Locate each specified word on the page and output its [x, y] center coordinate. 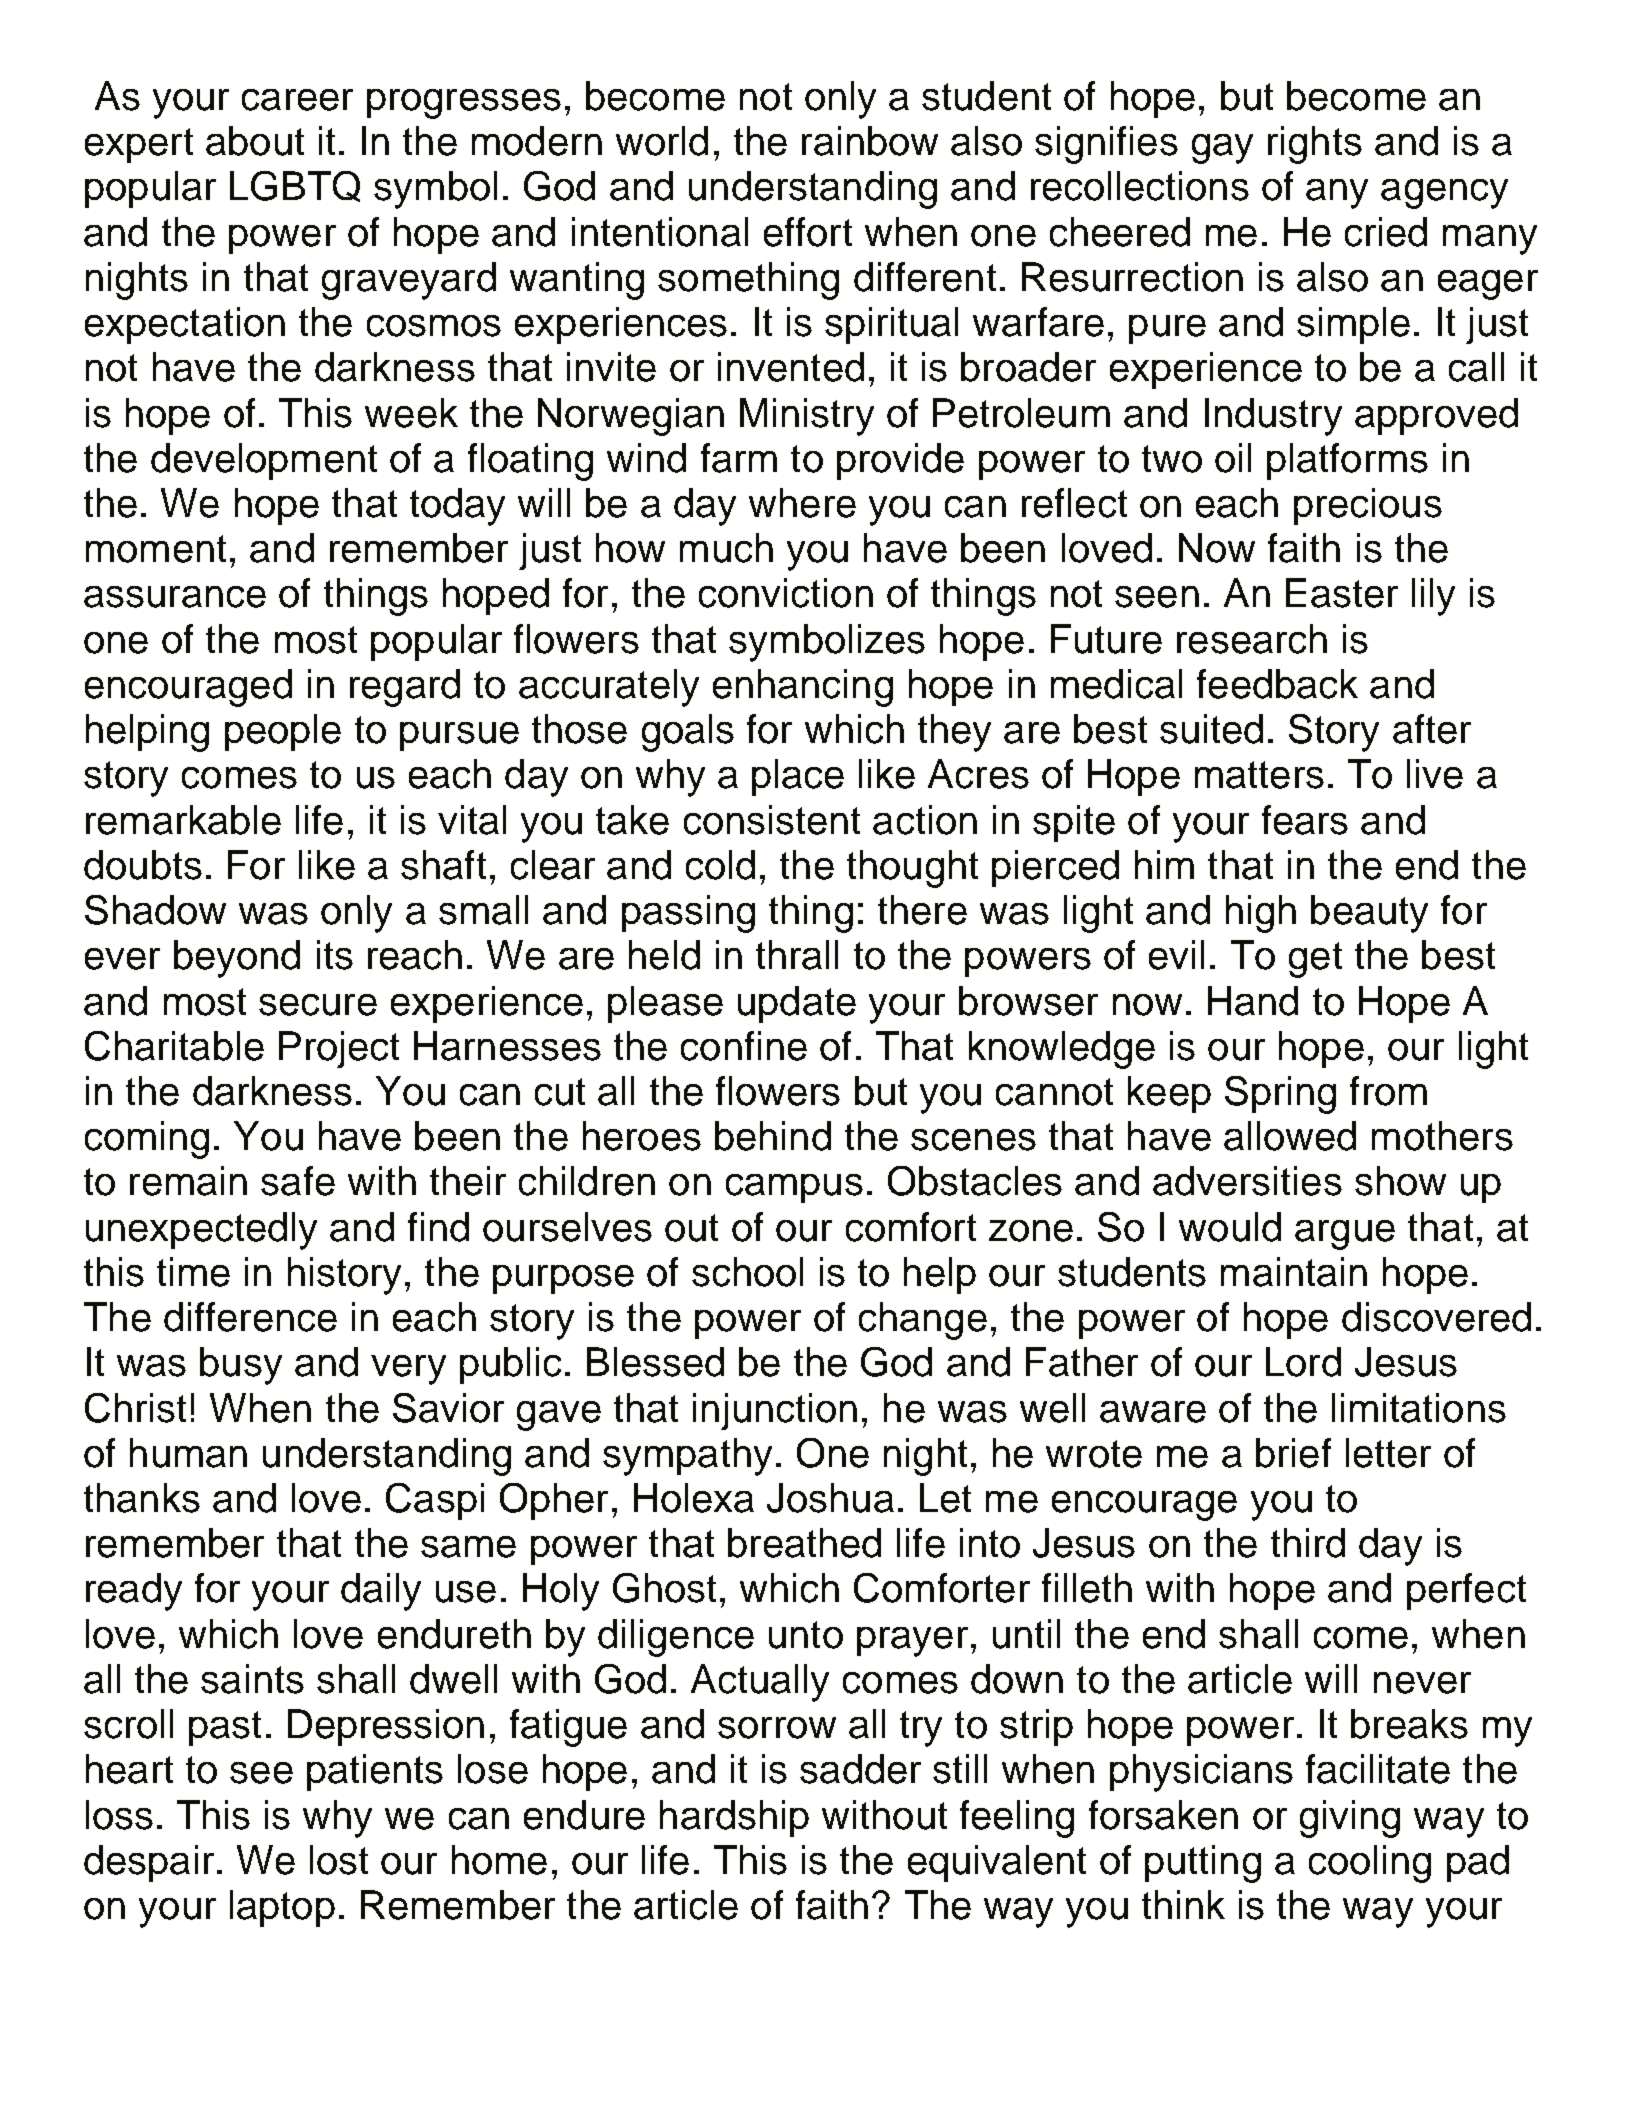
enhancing [803, 688]
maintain [1294, 1272]
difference [250, 1317]
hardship [734, 1818]
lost [339, 1860]
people [283, 732]
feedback [1277, 684]
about [255, 141]
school [747, 1272]
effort [808, 232]
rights [1315, 145]
